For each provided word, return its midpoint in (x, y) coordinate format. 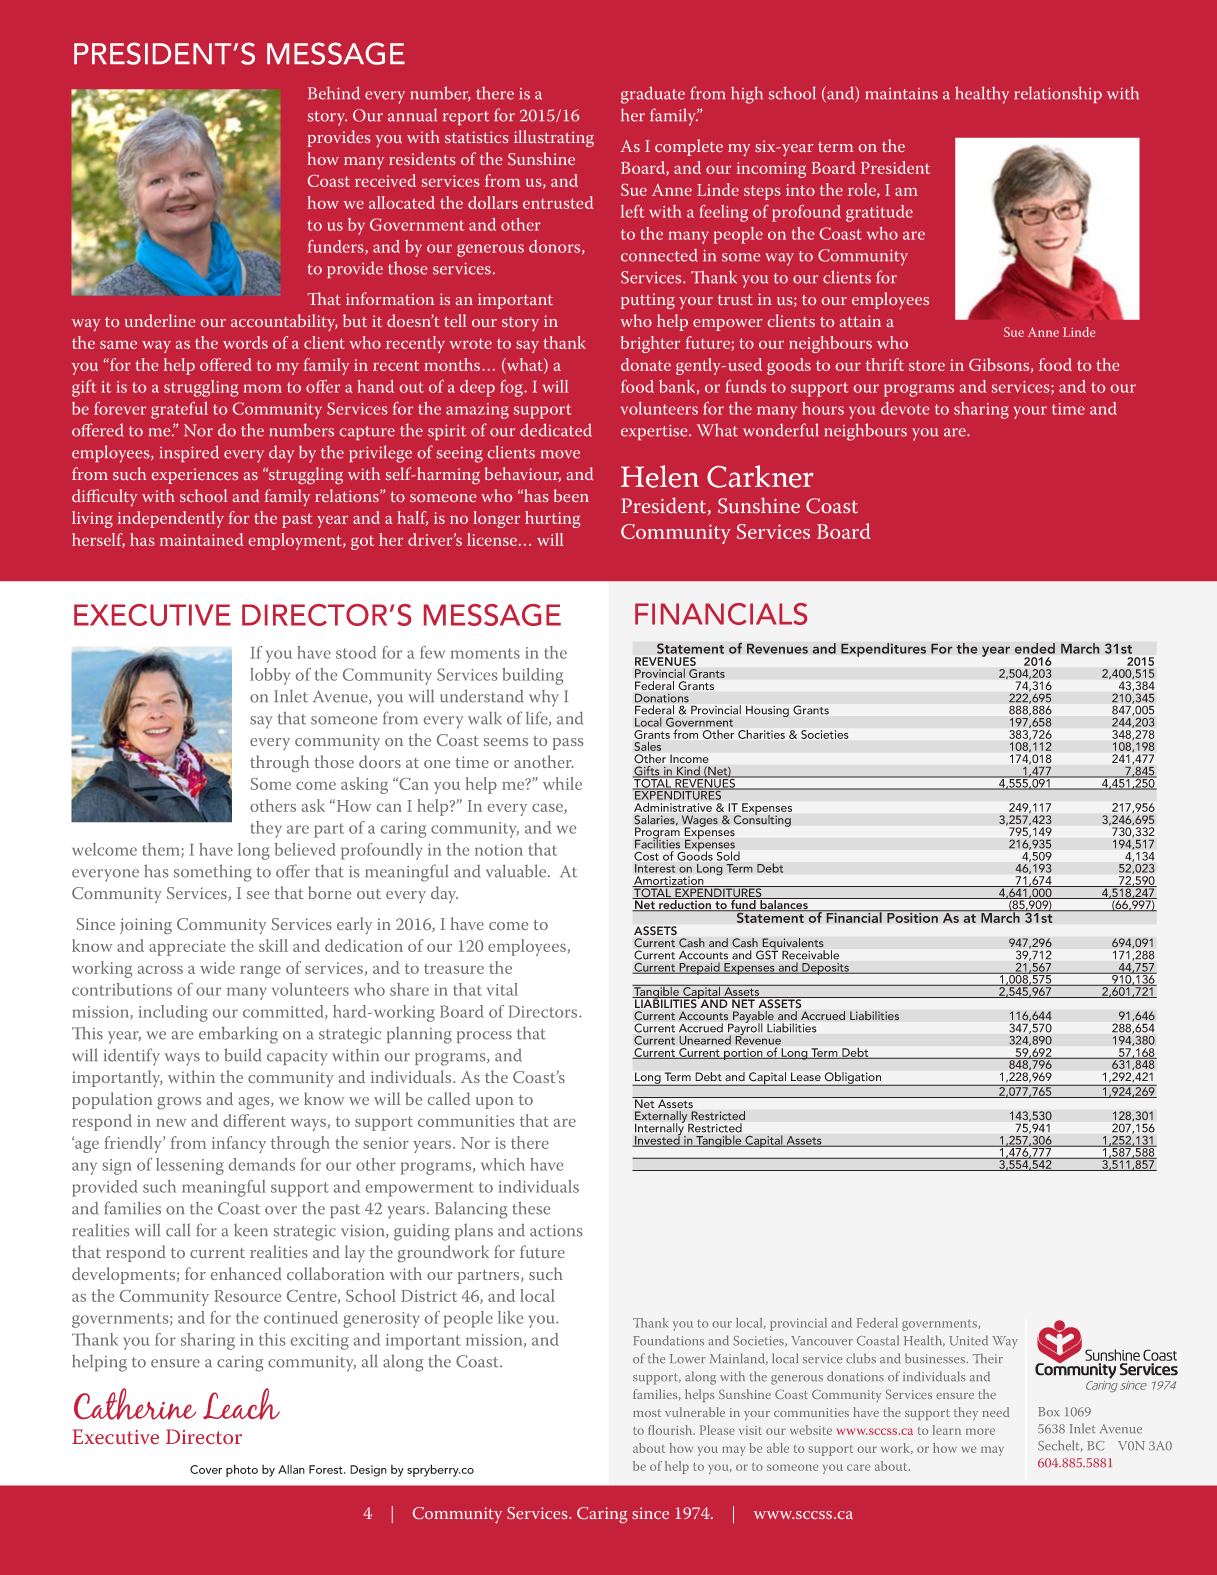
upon (495, 1103)
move (560, 454)
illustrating (554, 138)
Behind (334, 93)
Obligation (853, 1079)
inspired (189, 453)
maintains (901, 93)
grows (179, 1103)
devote (905, 408)
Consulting (762, 820)
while (562, 783)
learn (947, 1430)
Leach (241, 1404)
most (647, 1413)
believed (305, 849)
